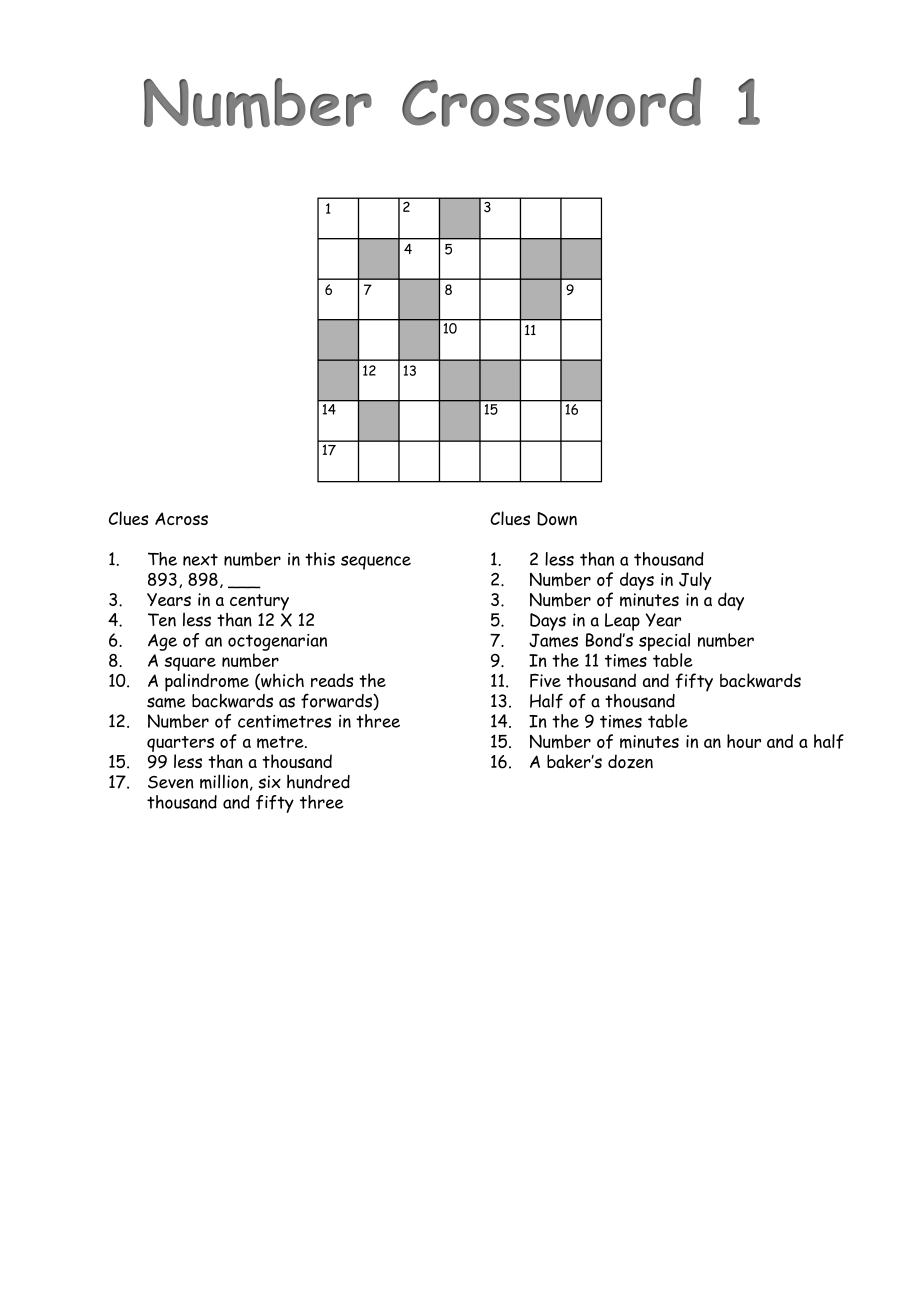 The height and width of the screenshot is (1316, 911). Describe the element at coordinates (557, 519) in the screenshot. I see `Down` at that location.
